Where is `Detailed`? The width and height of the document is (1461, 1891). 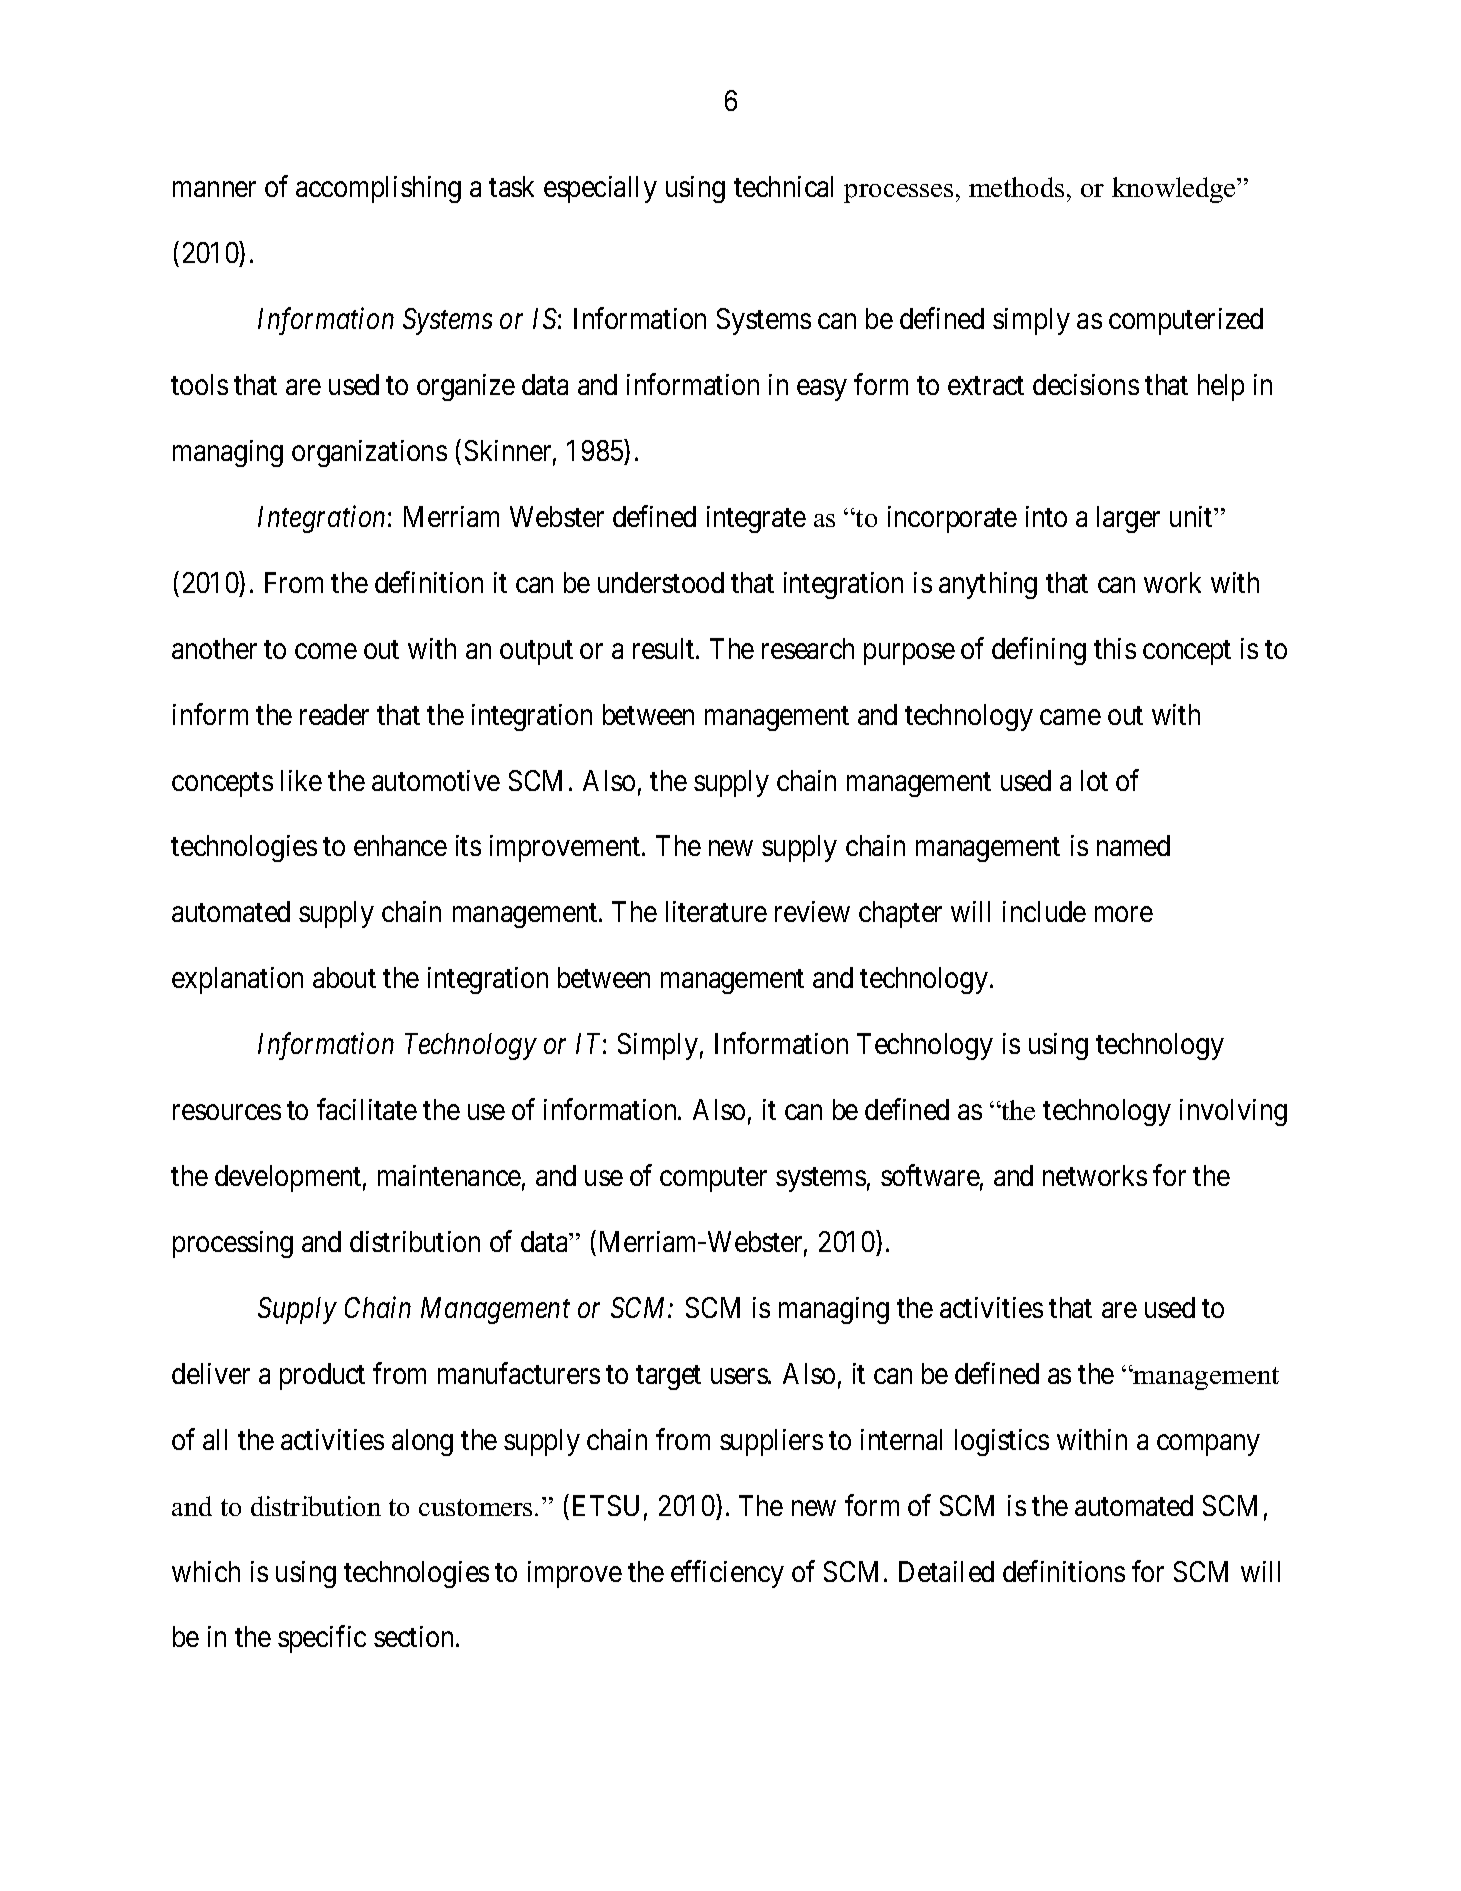 Detailed is located at coordinates (946, 1571).
